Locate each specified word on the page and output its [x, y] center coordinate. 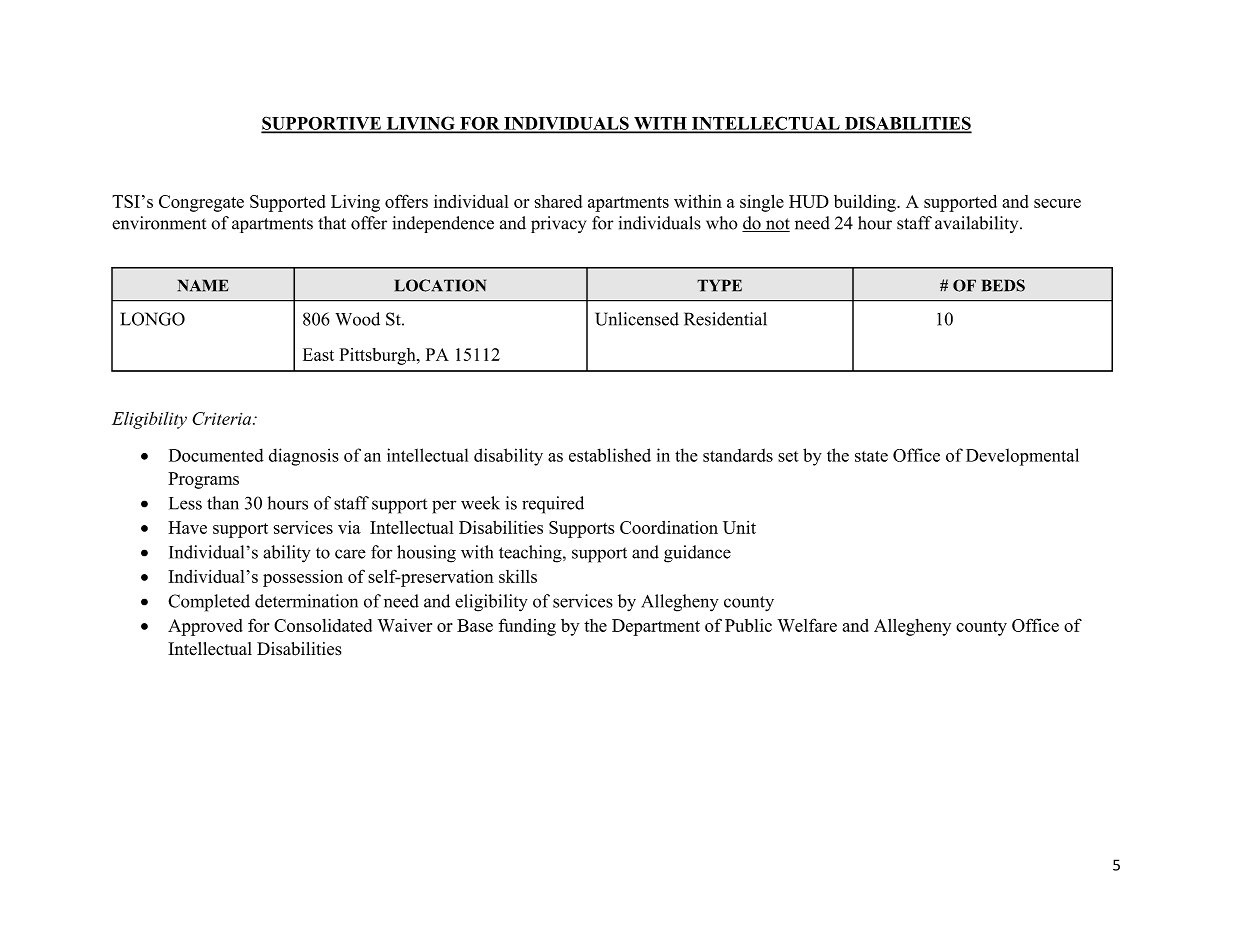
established [610, 455]
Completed [209, 603]
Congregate [201, 203]
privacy [558, 224]
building [866, 203]
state [871, 456]
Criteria [223, 418]
